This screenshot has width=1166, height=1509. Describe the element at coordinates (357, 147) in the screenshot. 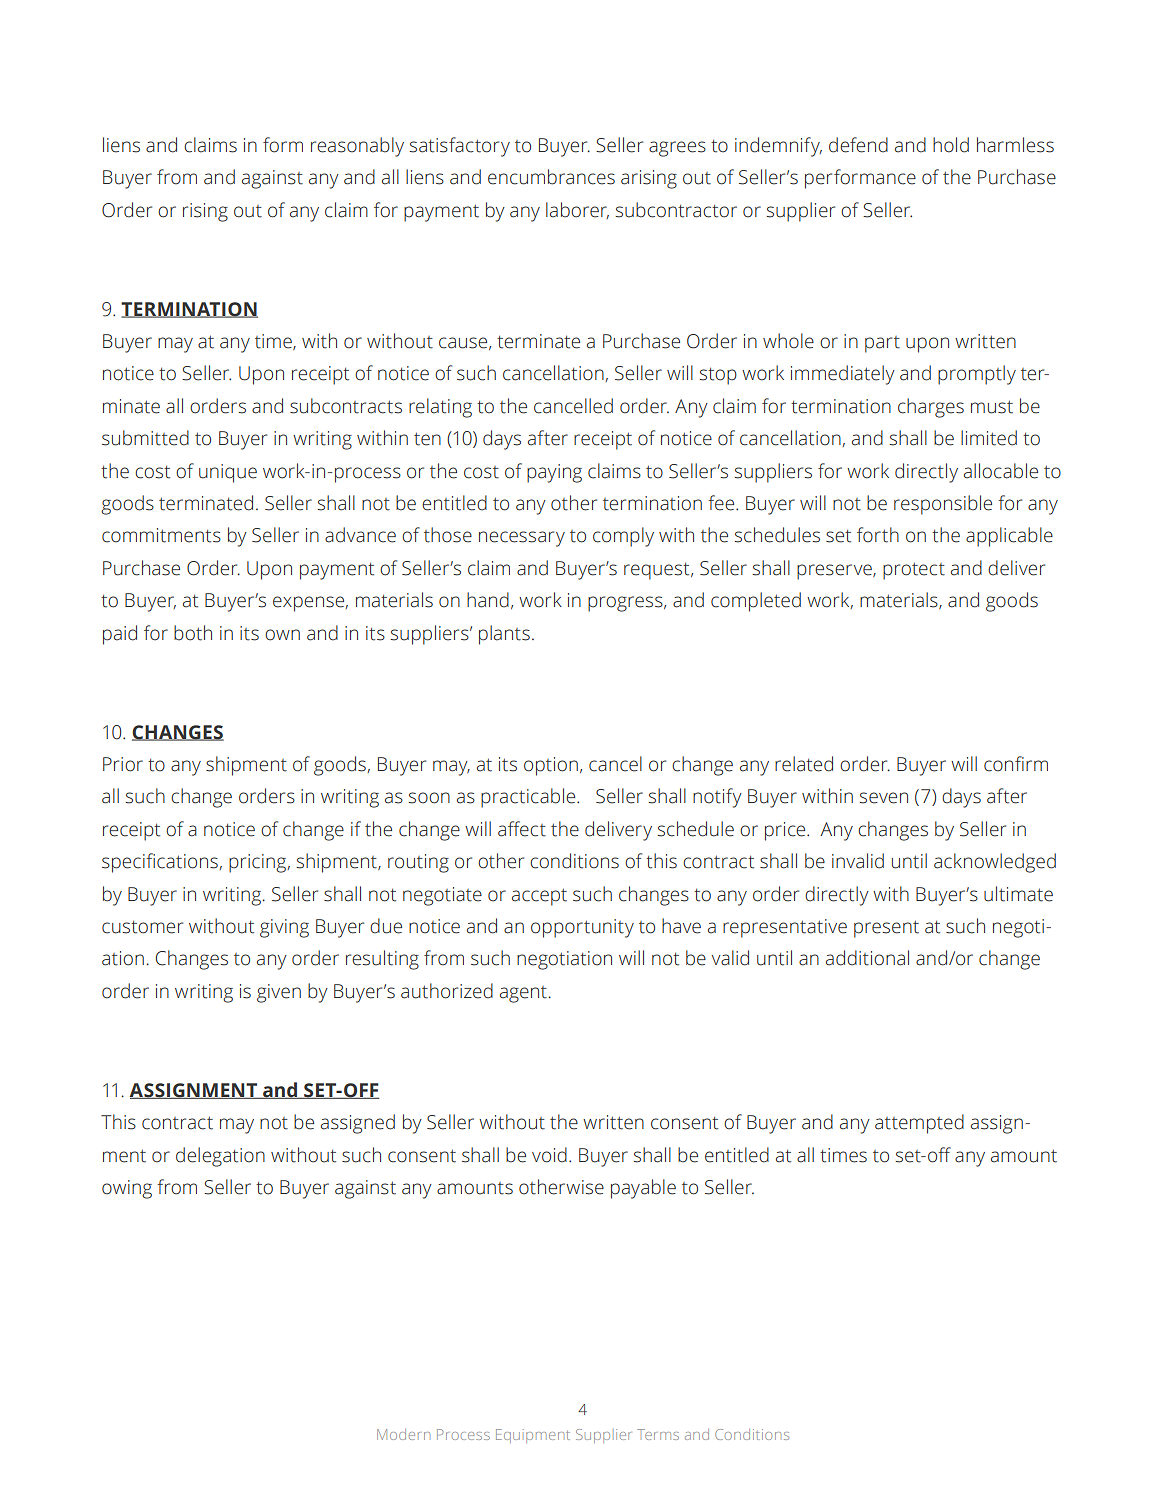

I see `reasonably` at that location.
